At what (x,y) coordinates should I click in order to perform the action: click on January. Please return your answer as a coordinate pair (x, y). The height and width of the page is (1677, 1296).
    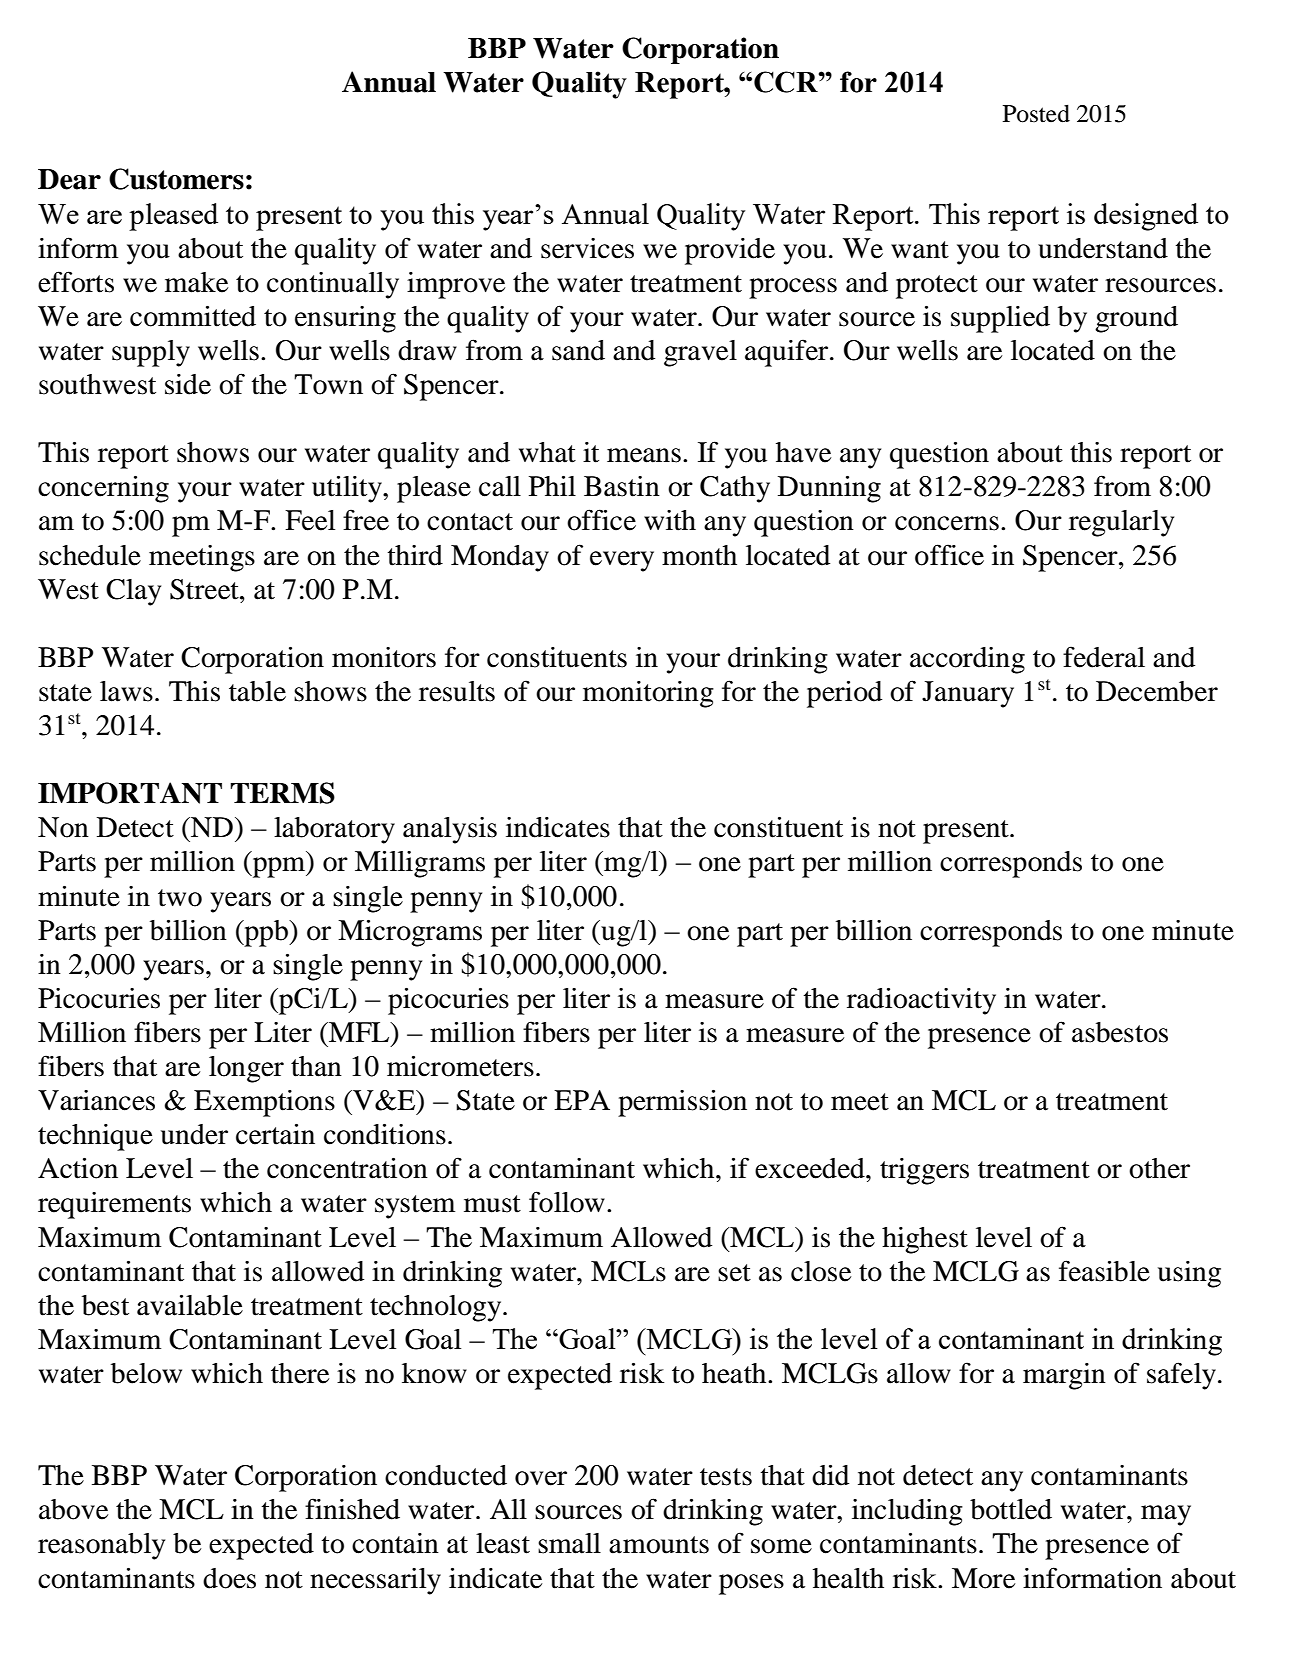
    Looking at the image, I should click on (968, 694).
